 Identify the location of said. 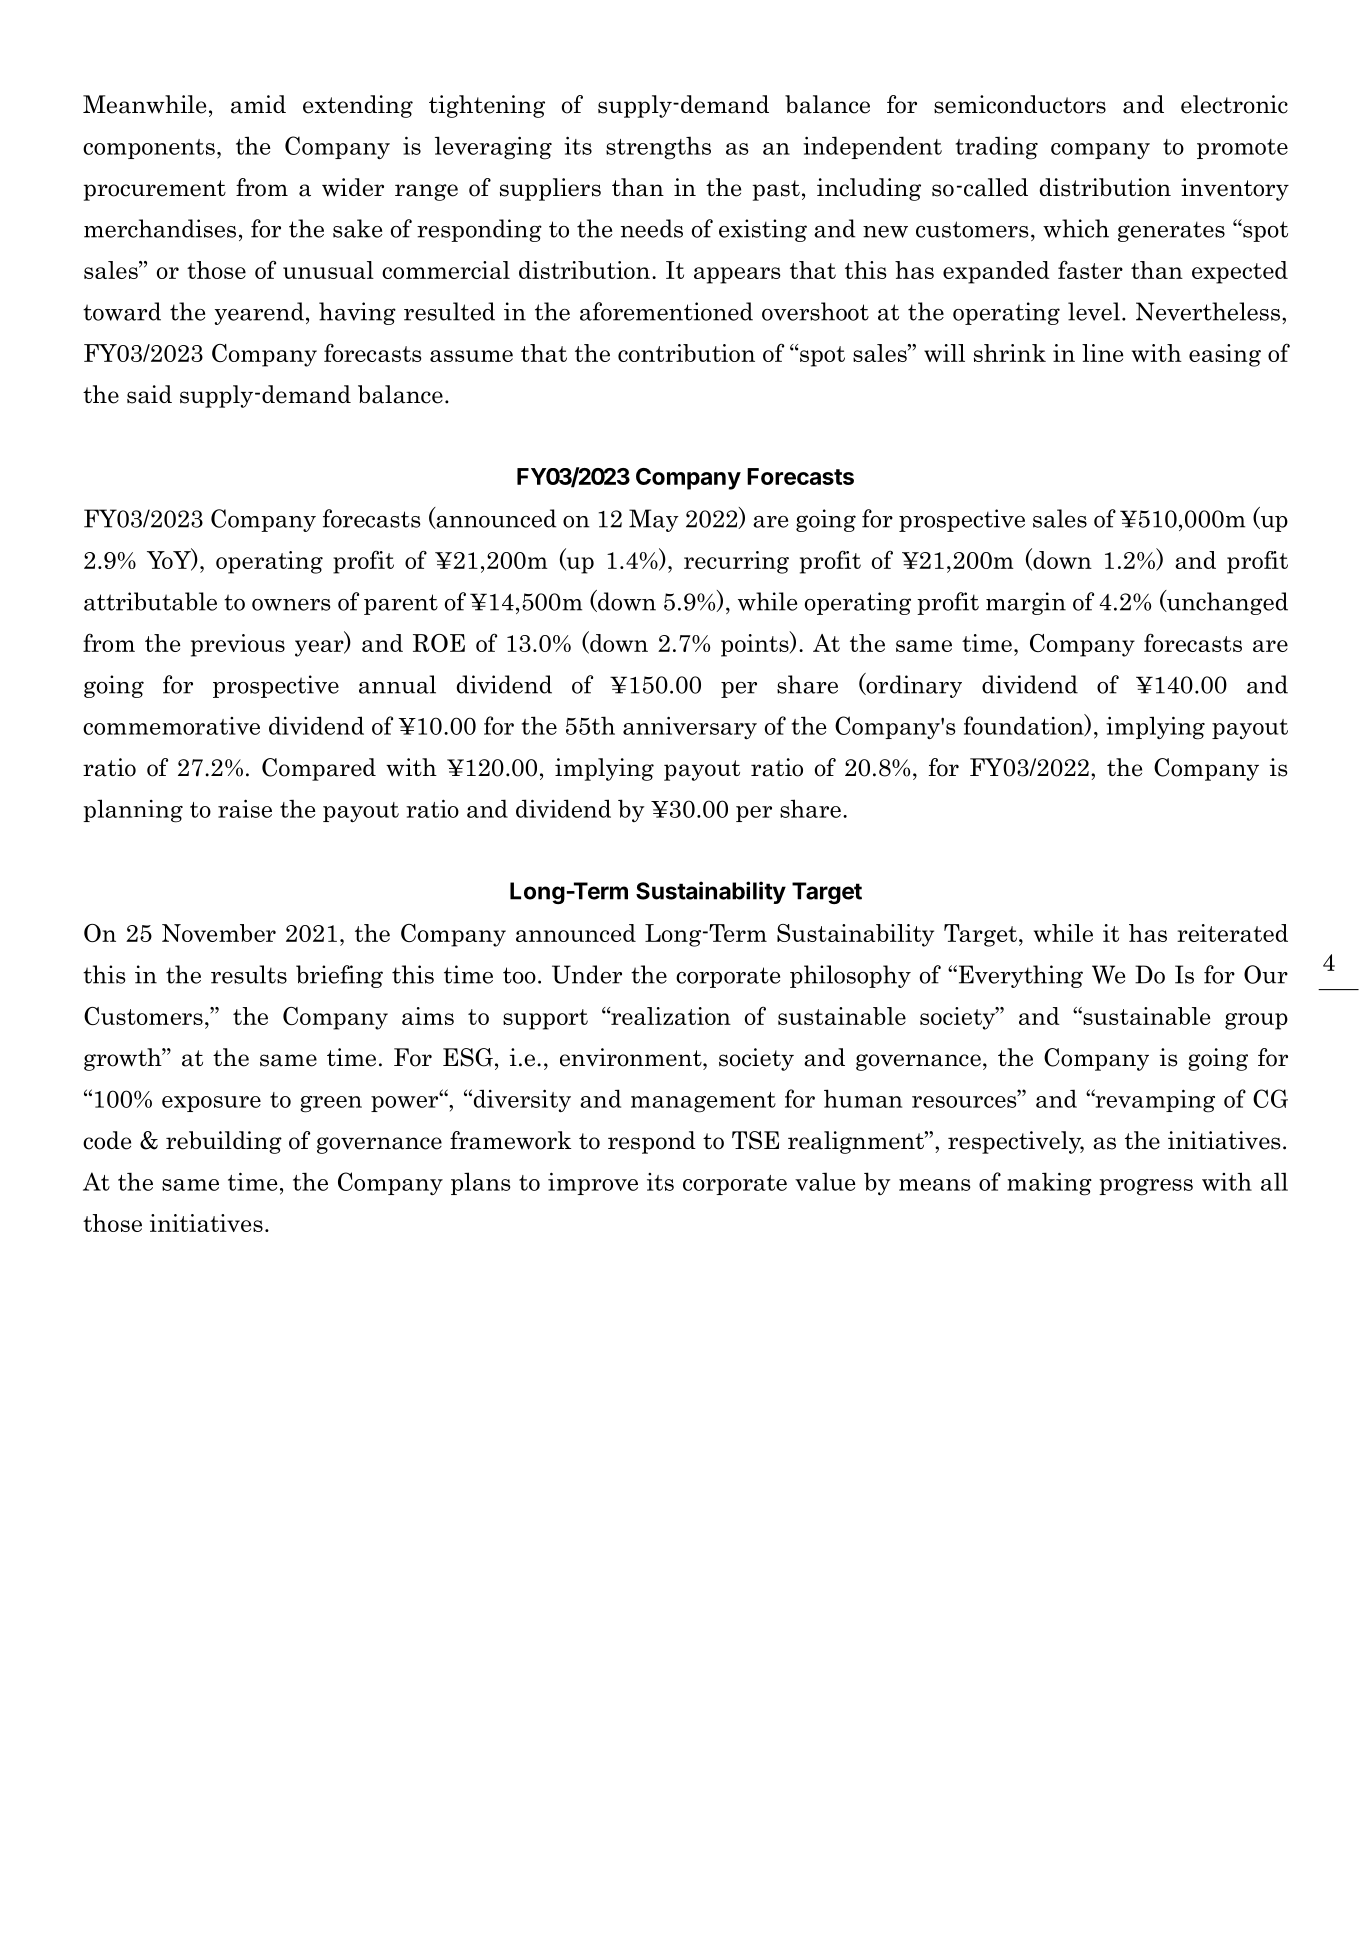
(149, 394).
